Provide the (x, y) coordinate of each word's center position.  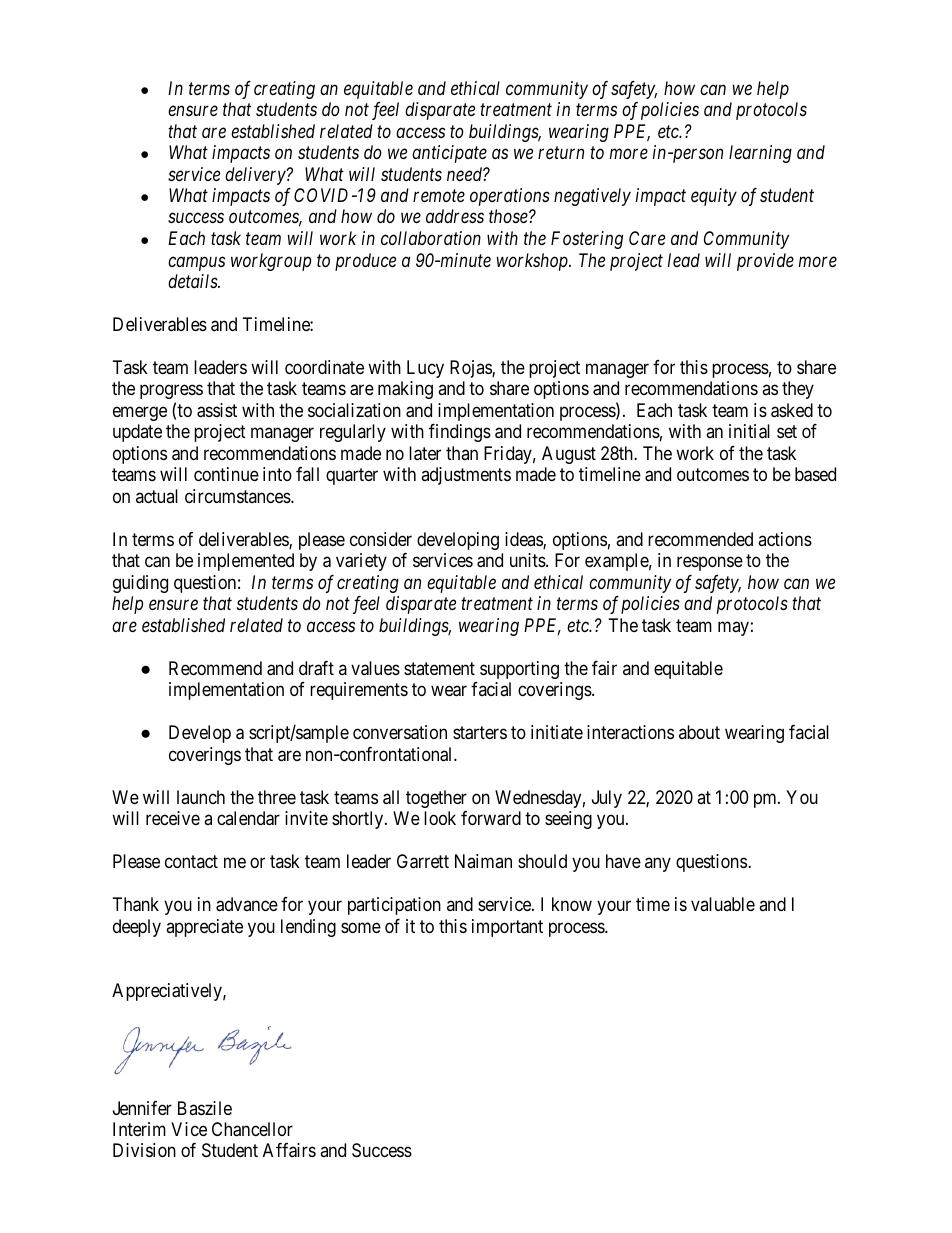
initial (749, 431)
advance (247, 904)
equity (714, 197)
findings (460, 433)
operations (510, 197)
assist (217, 410)
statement (439, 668)
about (699, 732)
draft (316, 668)
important (507, 928)
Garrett (423, 861)
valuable (723, 904)
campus (196, 263)
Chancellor (252, 1129)
